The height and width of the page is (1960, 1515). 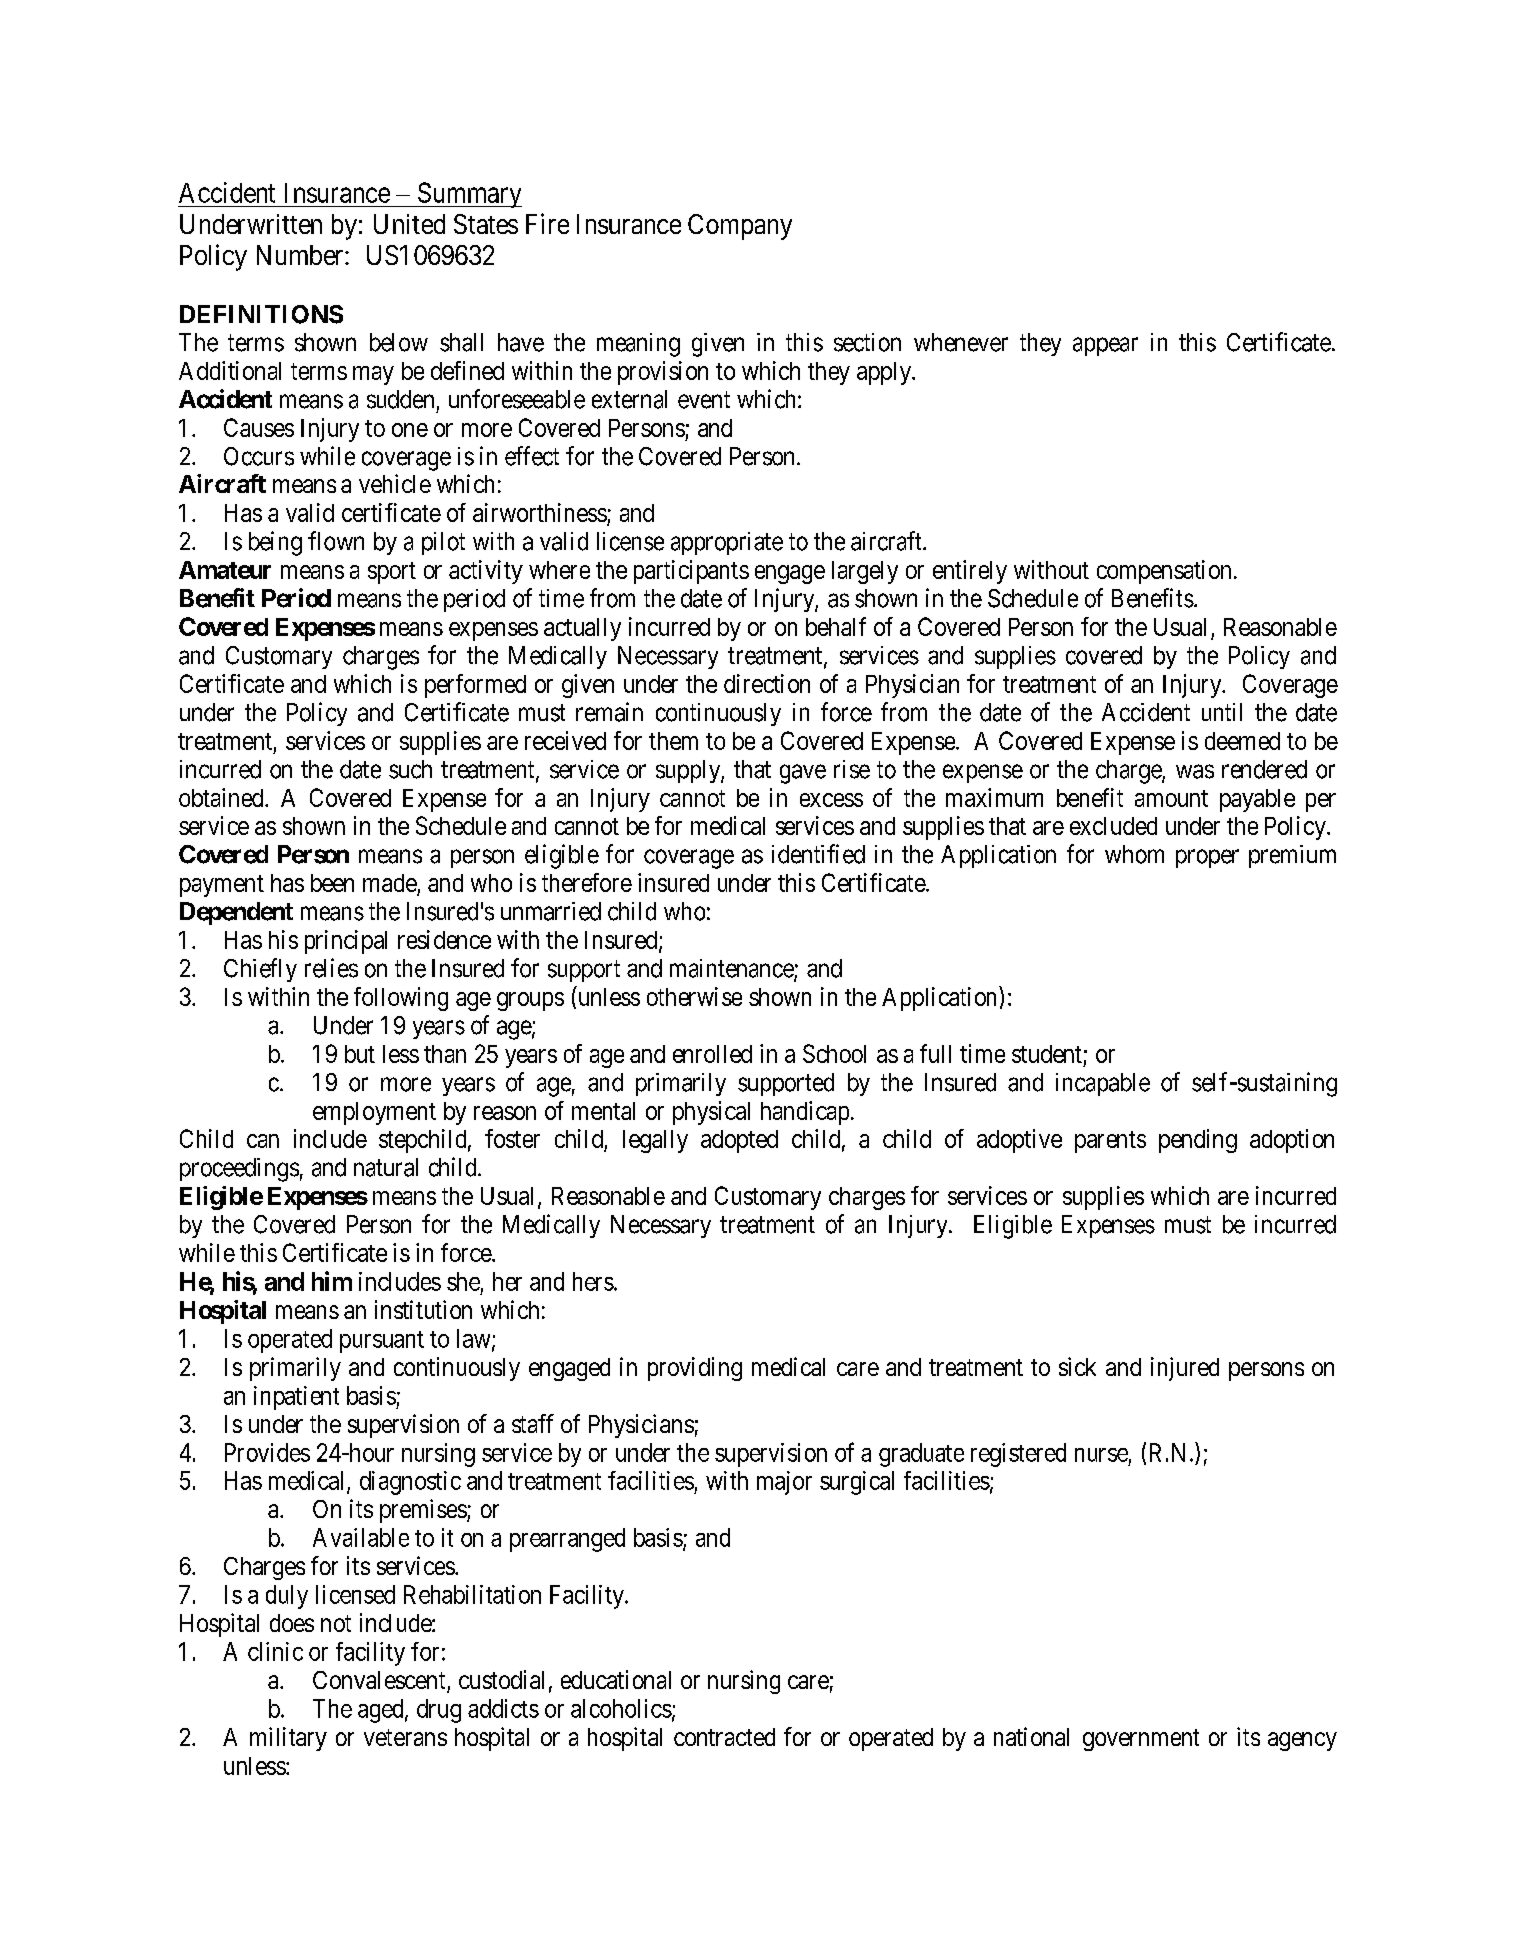 I want to click on natural, so click(x=386, y=1167).
